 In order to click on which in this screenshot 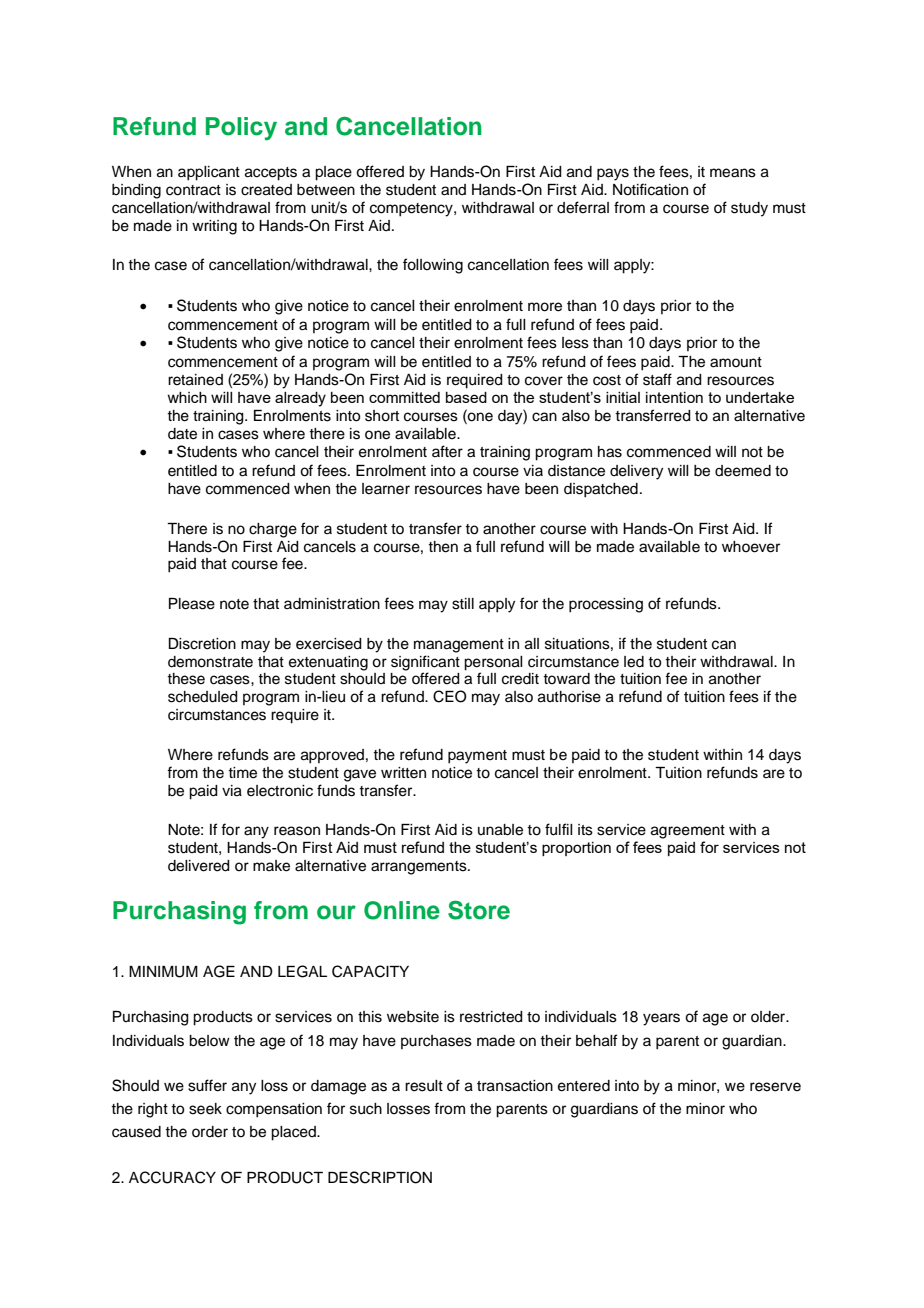, I will do `click(187, 397)`.
